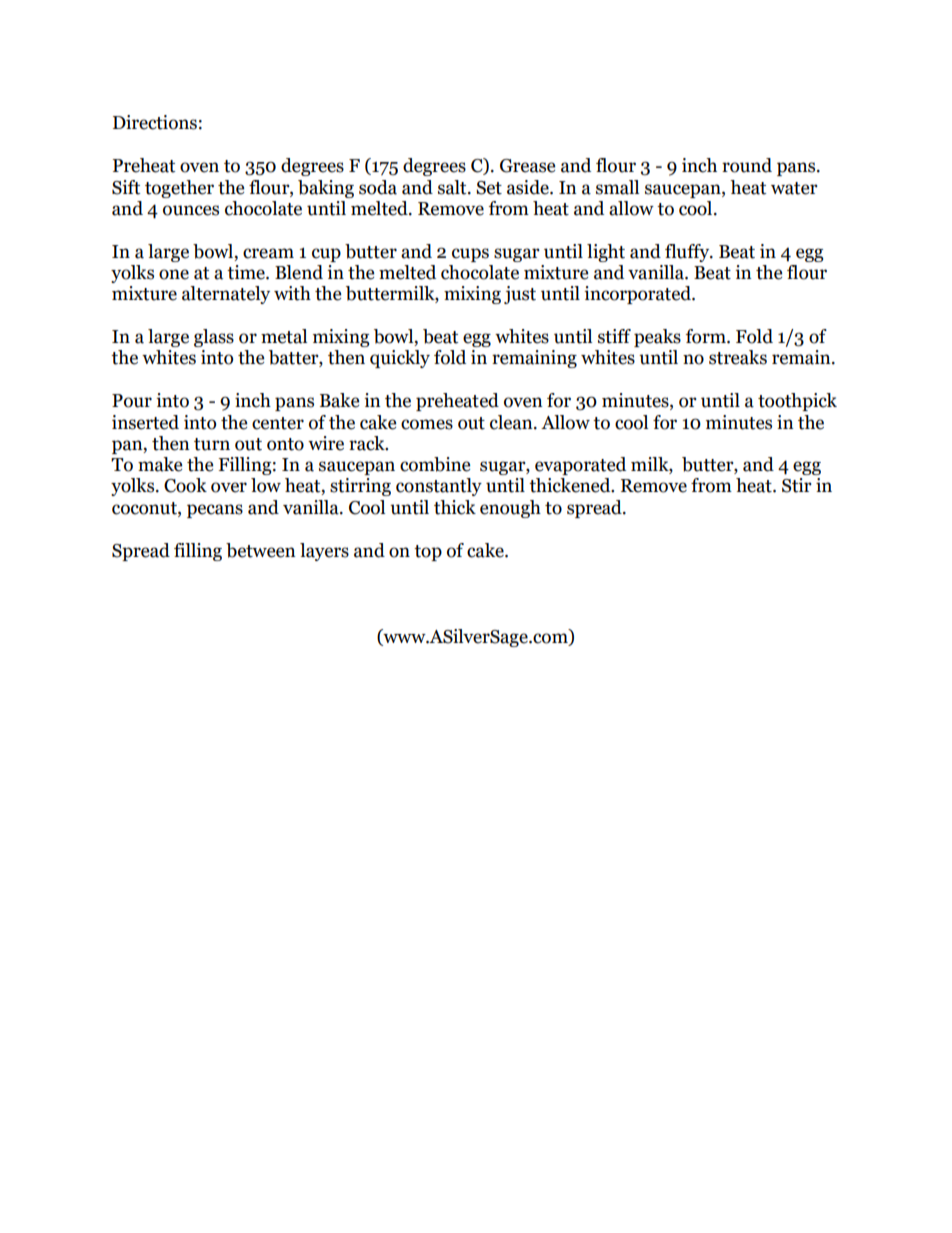 This screenshot has width=952, height=1233. What do you see at coordinates (400, 359) in the screenshot?
I see `quickly` at bounding box center [400, 359].
